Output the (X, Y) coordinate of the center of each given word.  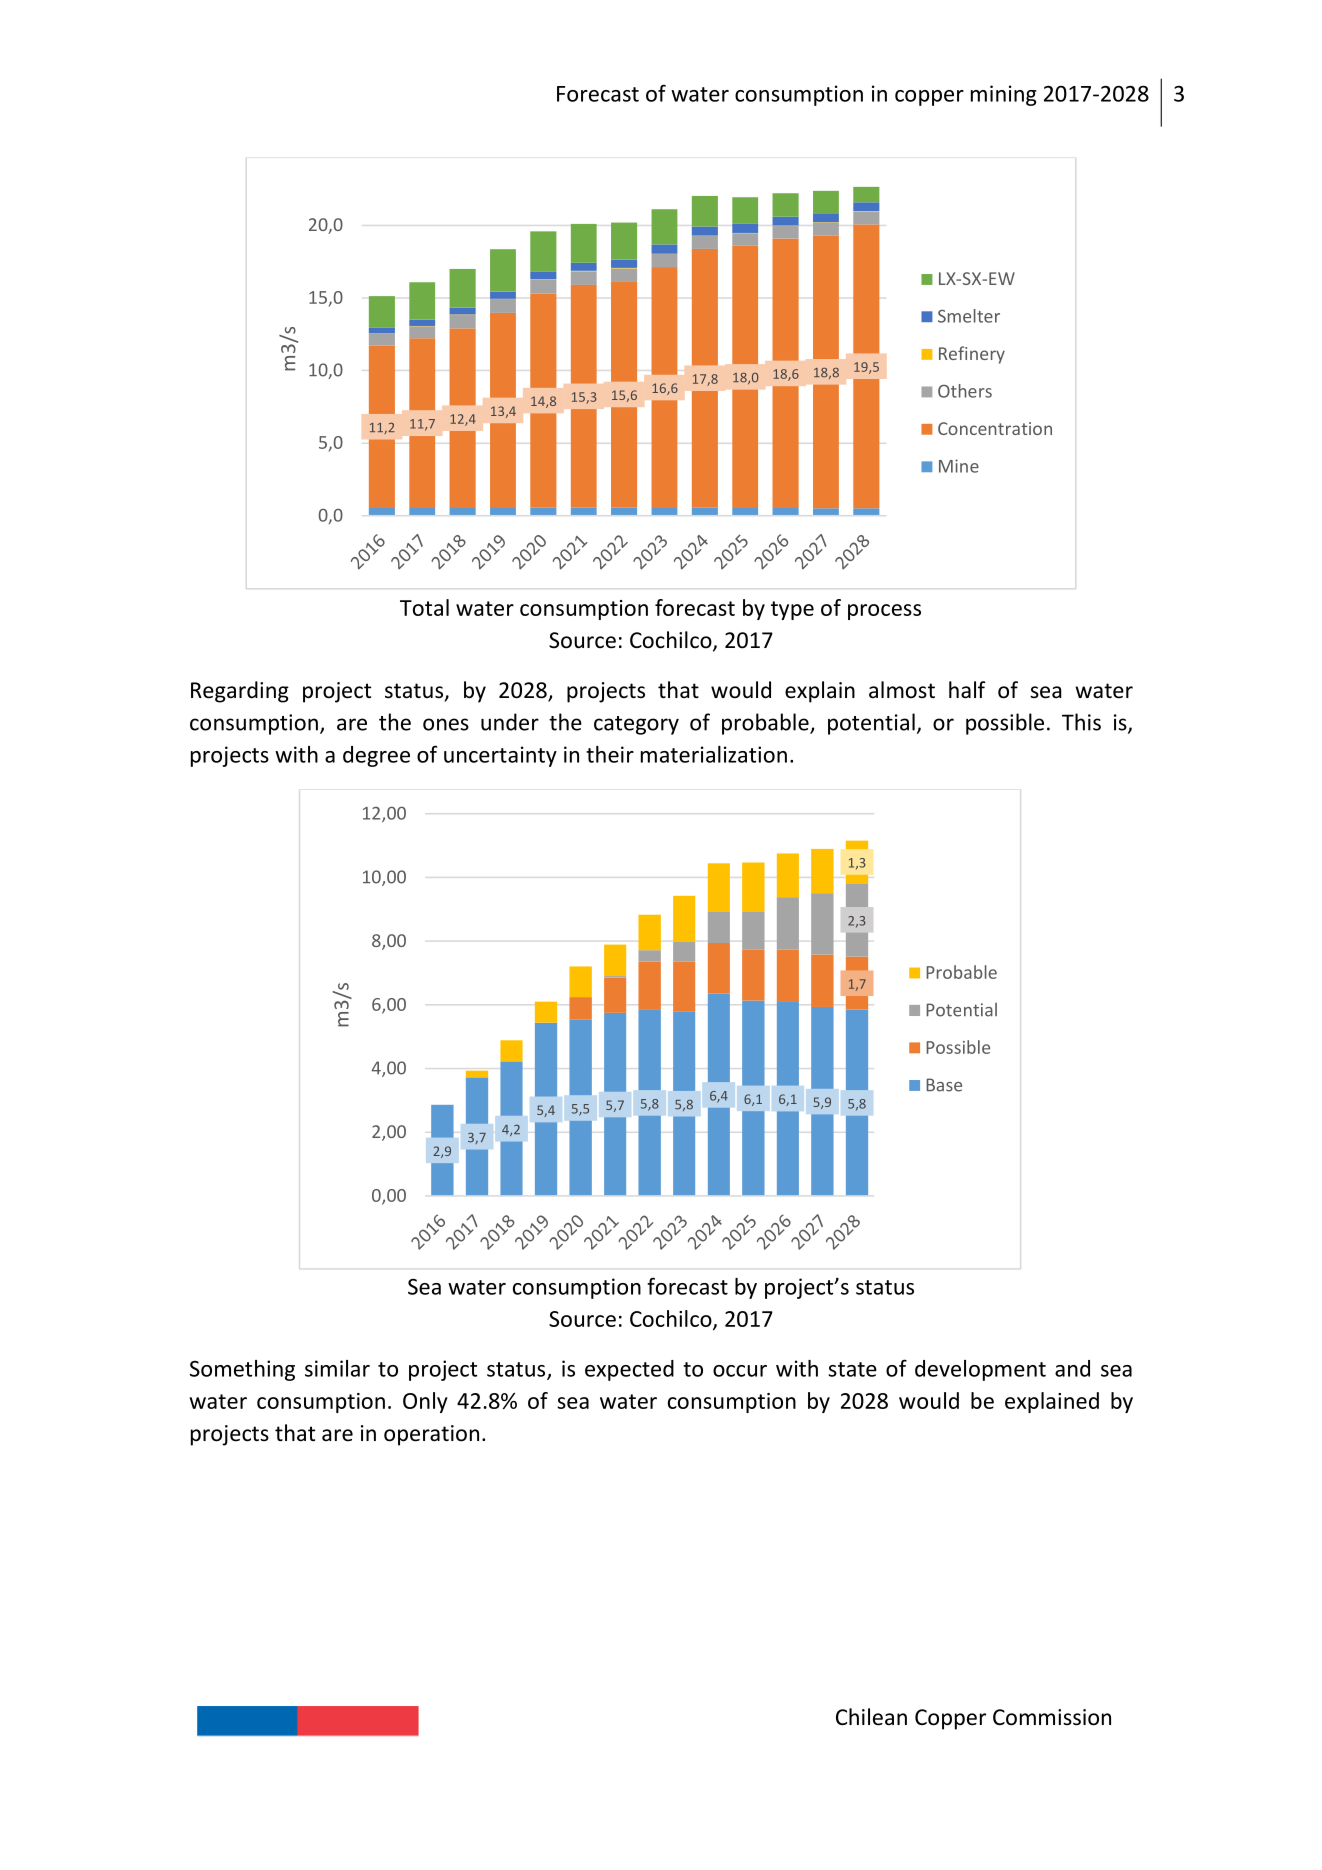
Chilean (871, 1717)
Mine (959, 466)
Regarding (240, 692)
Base (944, 1085)
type (792, 610)
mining (1004, 95)
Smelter (969, 316)
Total (424, 607)
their (610, 754)
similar (337, 1368)
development (980, 1370)
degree (376, 756)
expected (629, 1370)
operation (431, 1435)
